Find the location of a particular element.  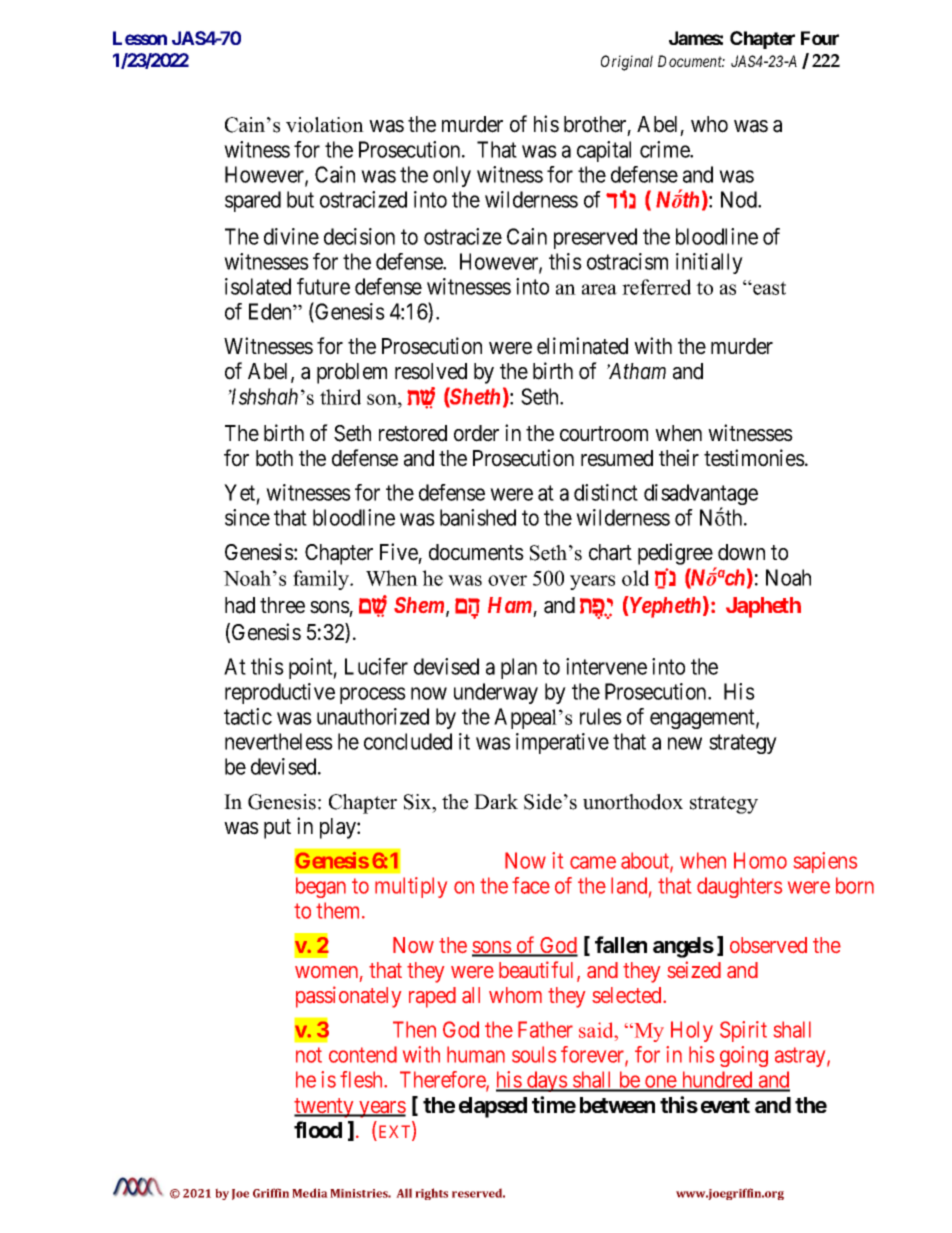

began is located at coordinates (321, 887).
